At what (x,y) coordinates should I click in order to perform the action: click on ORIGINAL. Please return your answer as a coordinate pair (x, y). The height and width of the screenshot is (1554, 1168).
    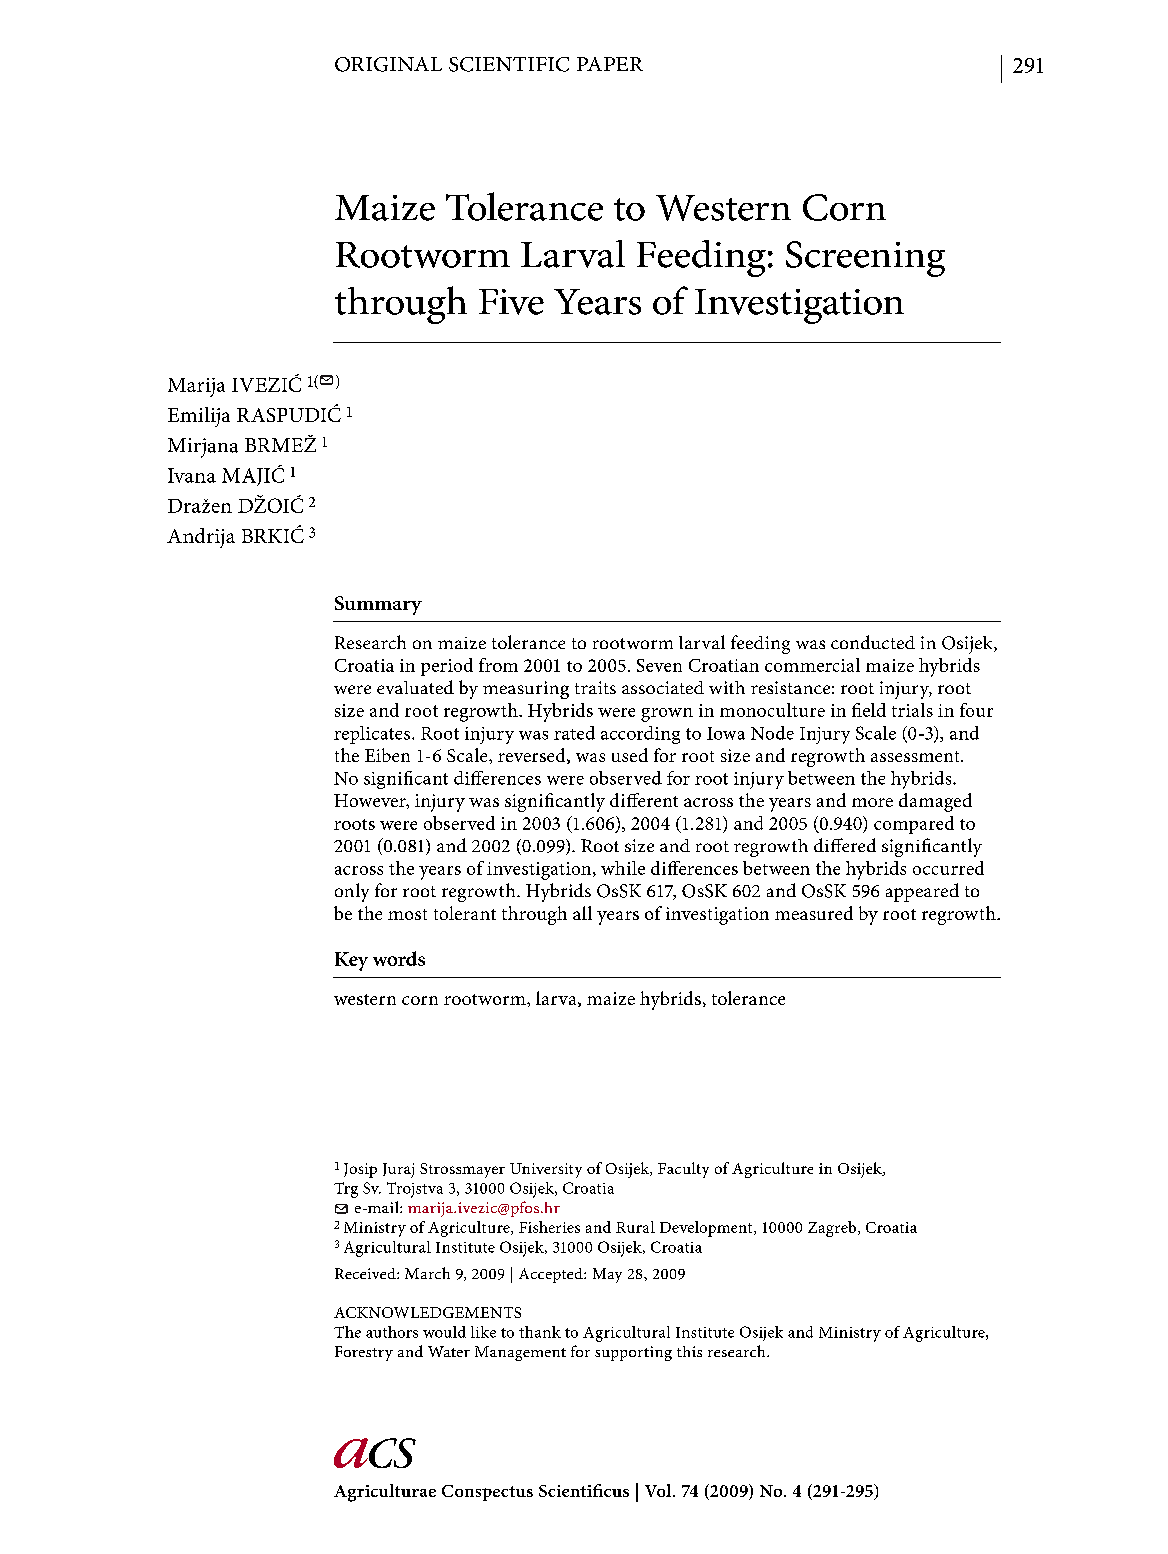
    Looking at the image, I should click on (388, 64).
